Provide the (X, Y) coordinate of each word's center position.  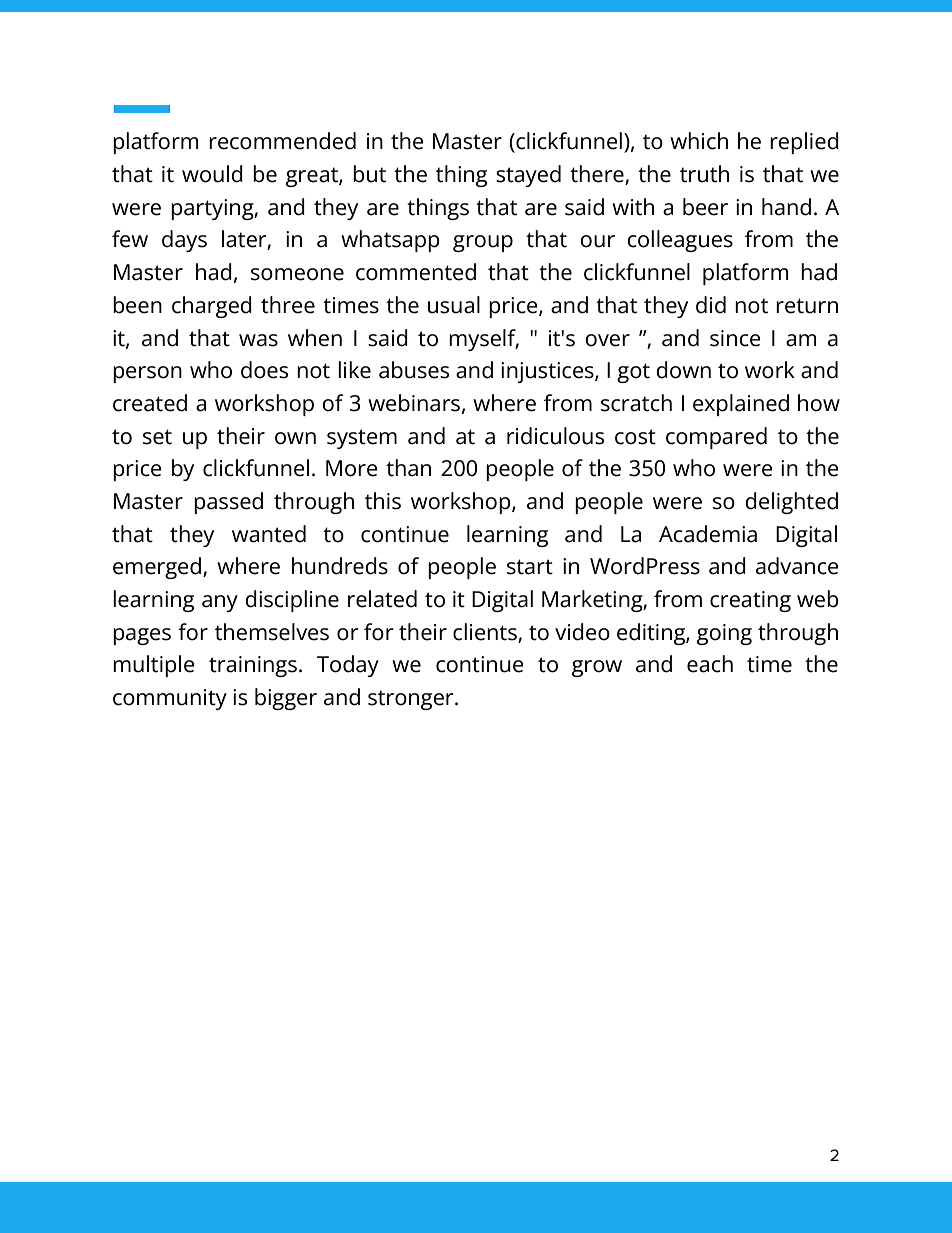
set (157, 437)
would (212, 174)
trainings (253, 666)
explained (741, 405)
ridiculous (555, 436)
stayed (528, 176)
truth (704, 174)
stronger (412, 700)
